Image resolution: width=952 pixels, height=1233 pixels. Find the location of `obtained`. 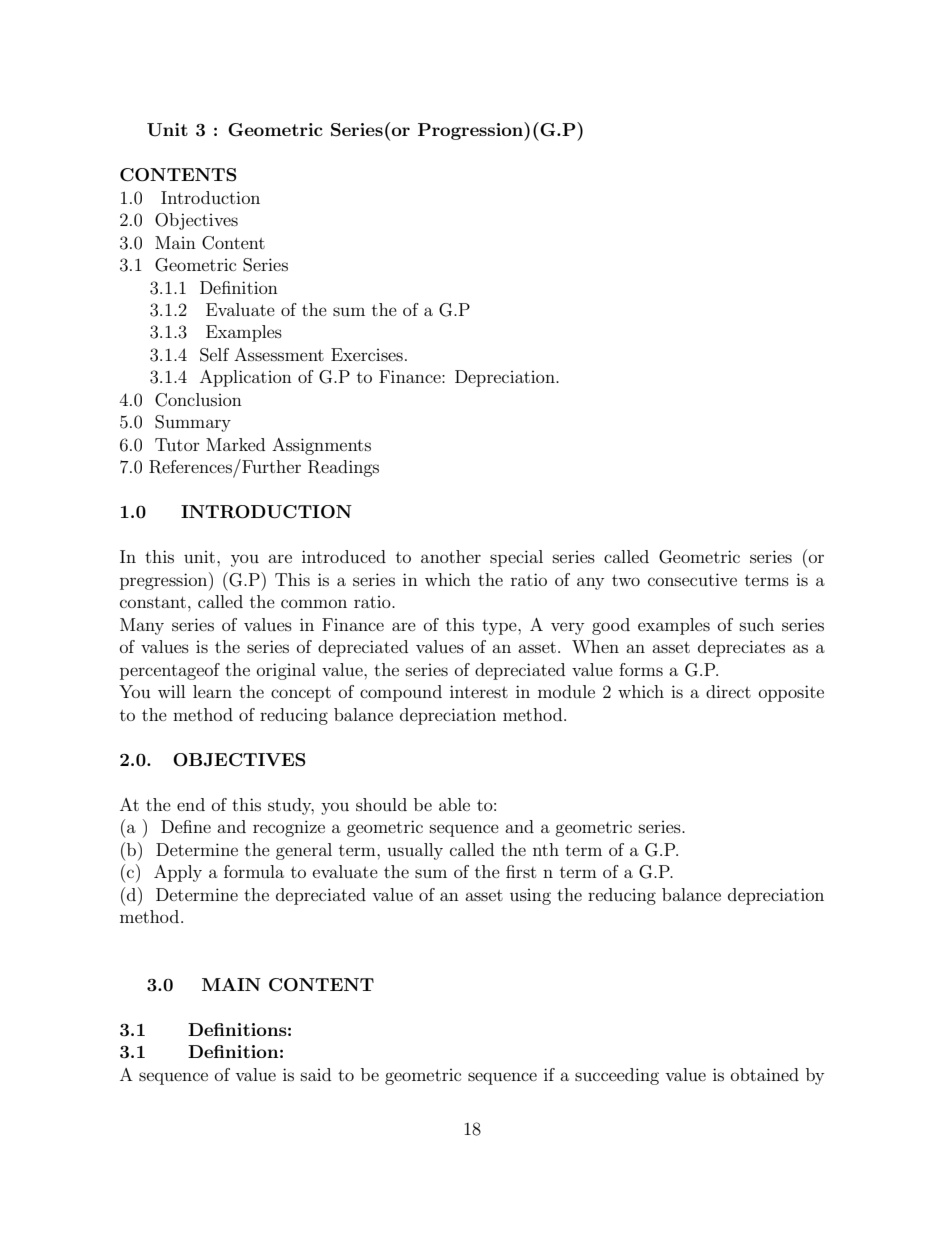

obtained is located at coordinates (765, 1074).
